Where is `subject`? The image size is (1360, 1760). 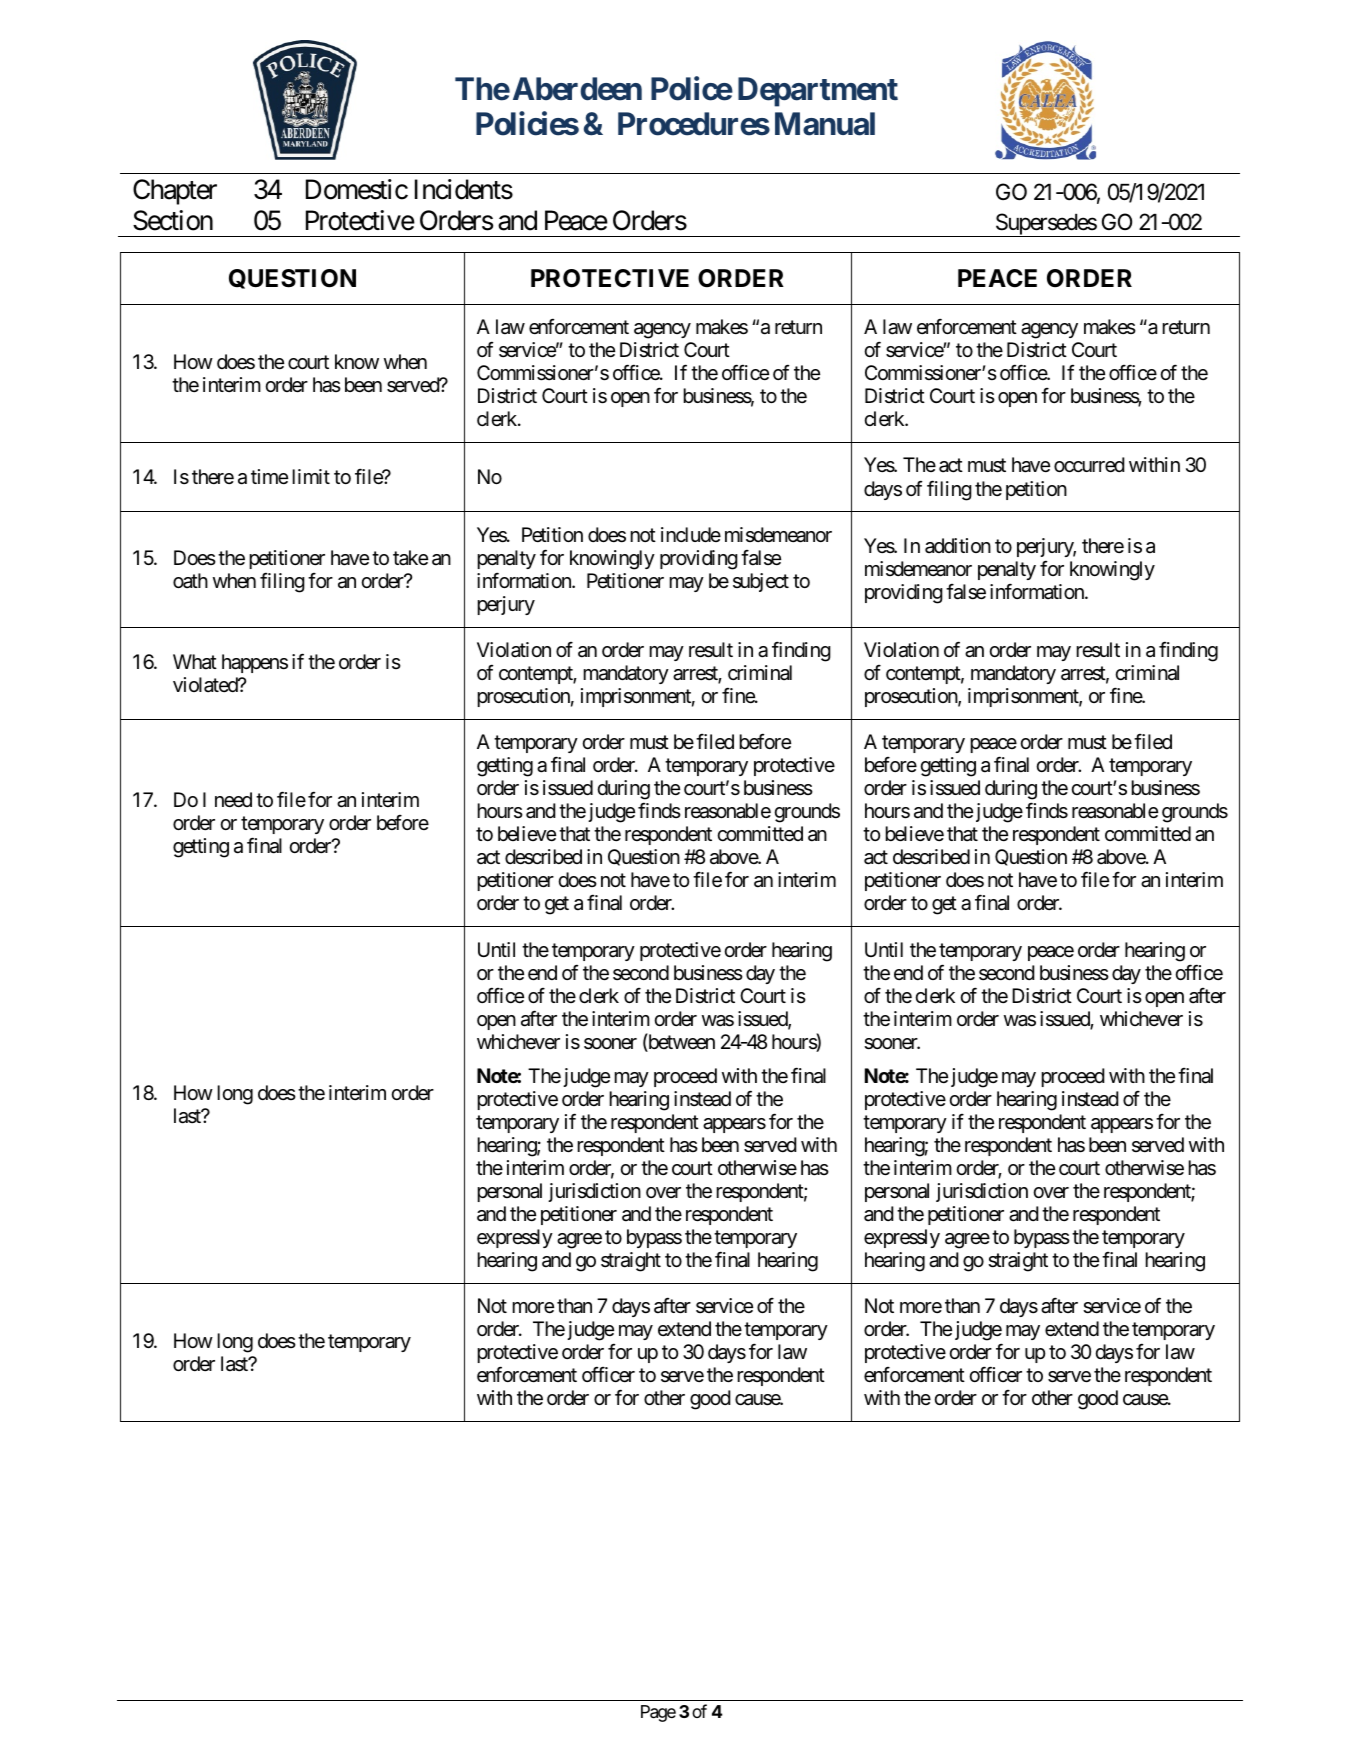 subject is located at coordinates (761, 582).
